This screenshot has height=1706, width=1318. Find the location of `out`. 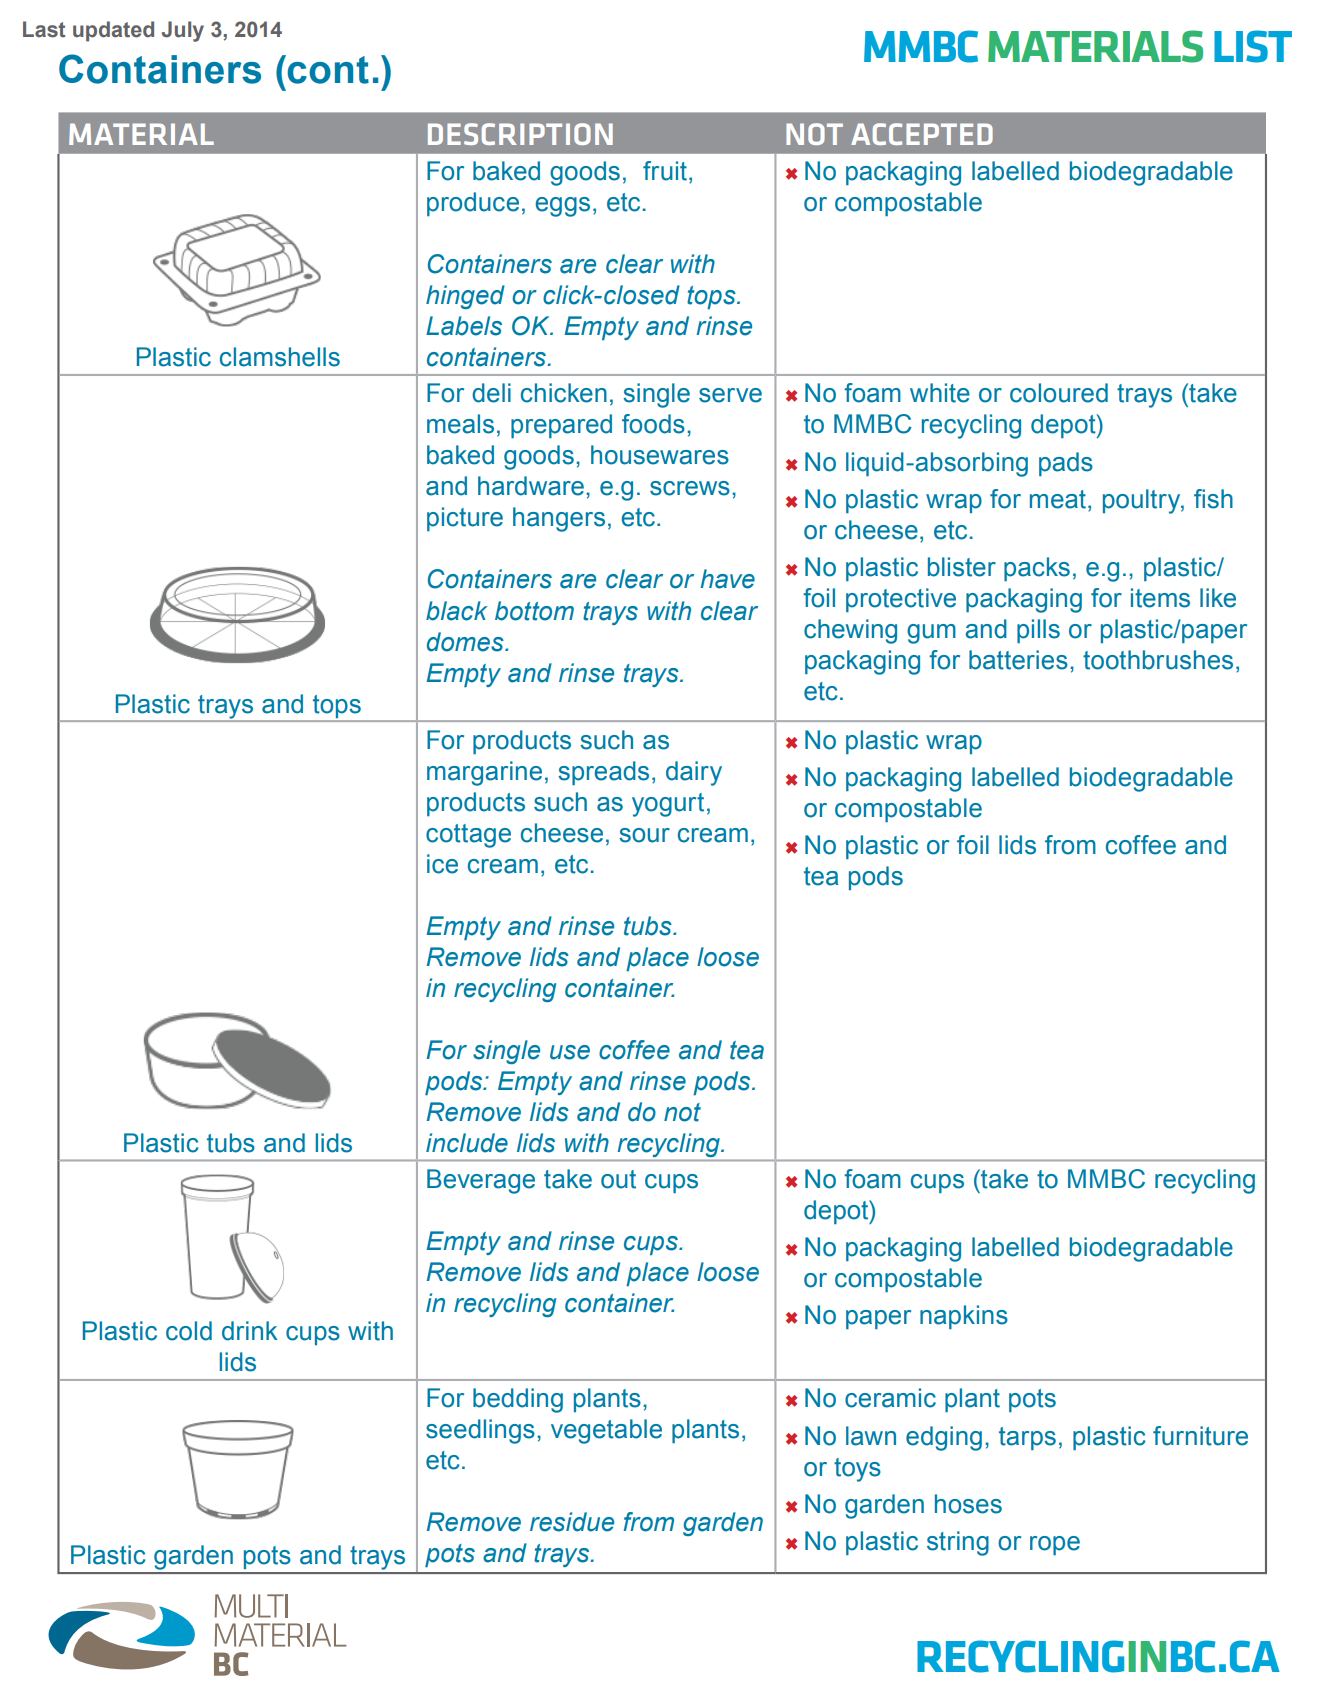

out is located at coordinates (618, 1179).
